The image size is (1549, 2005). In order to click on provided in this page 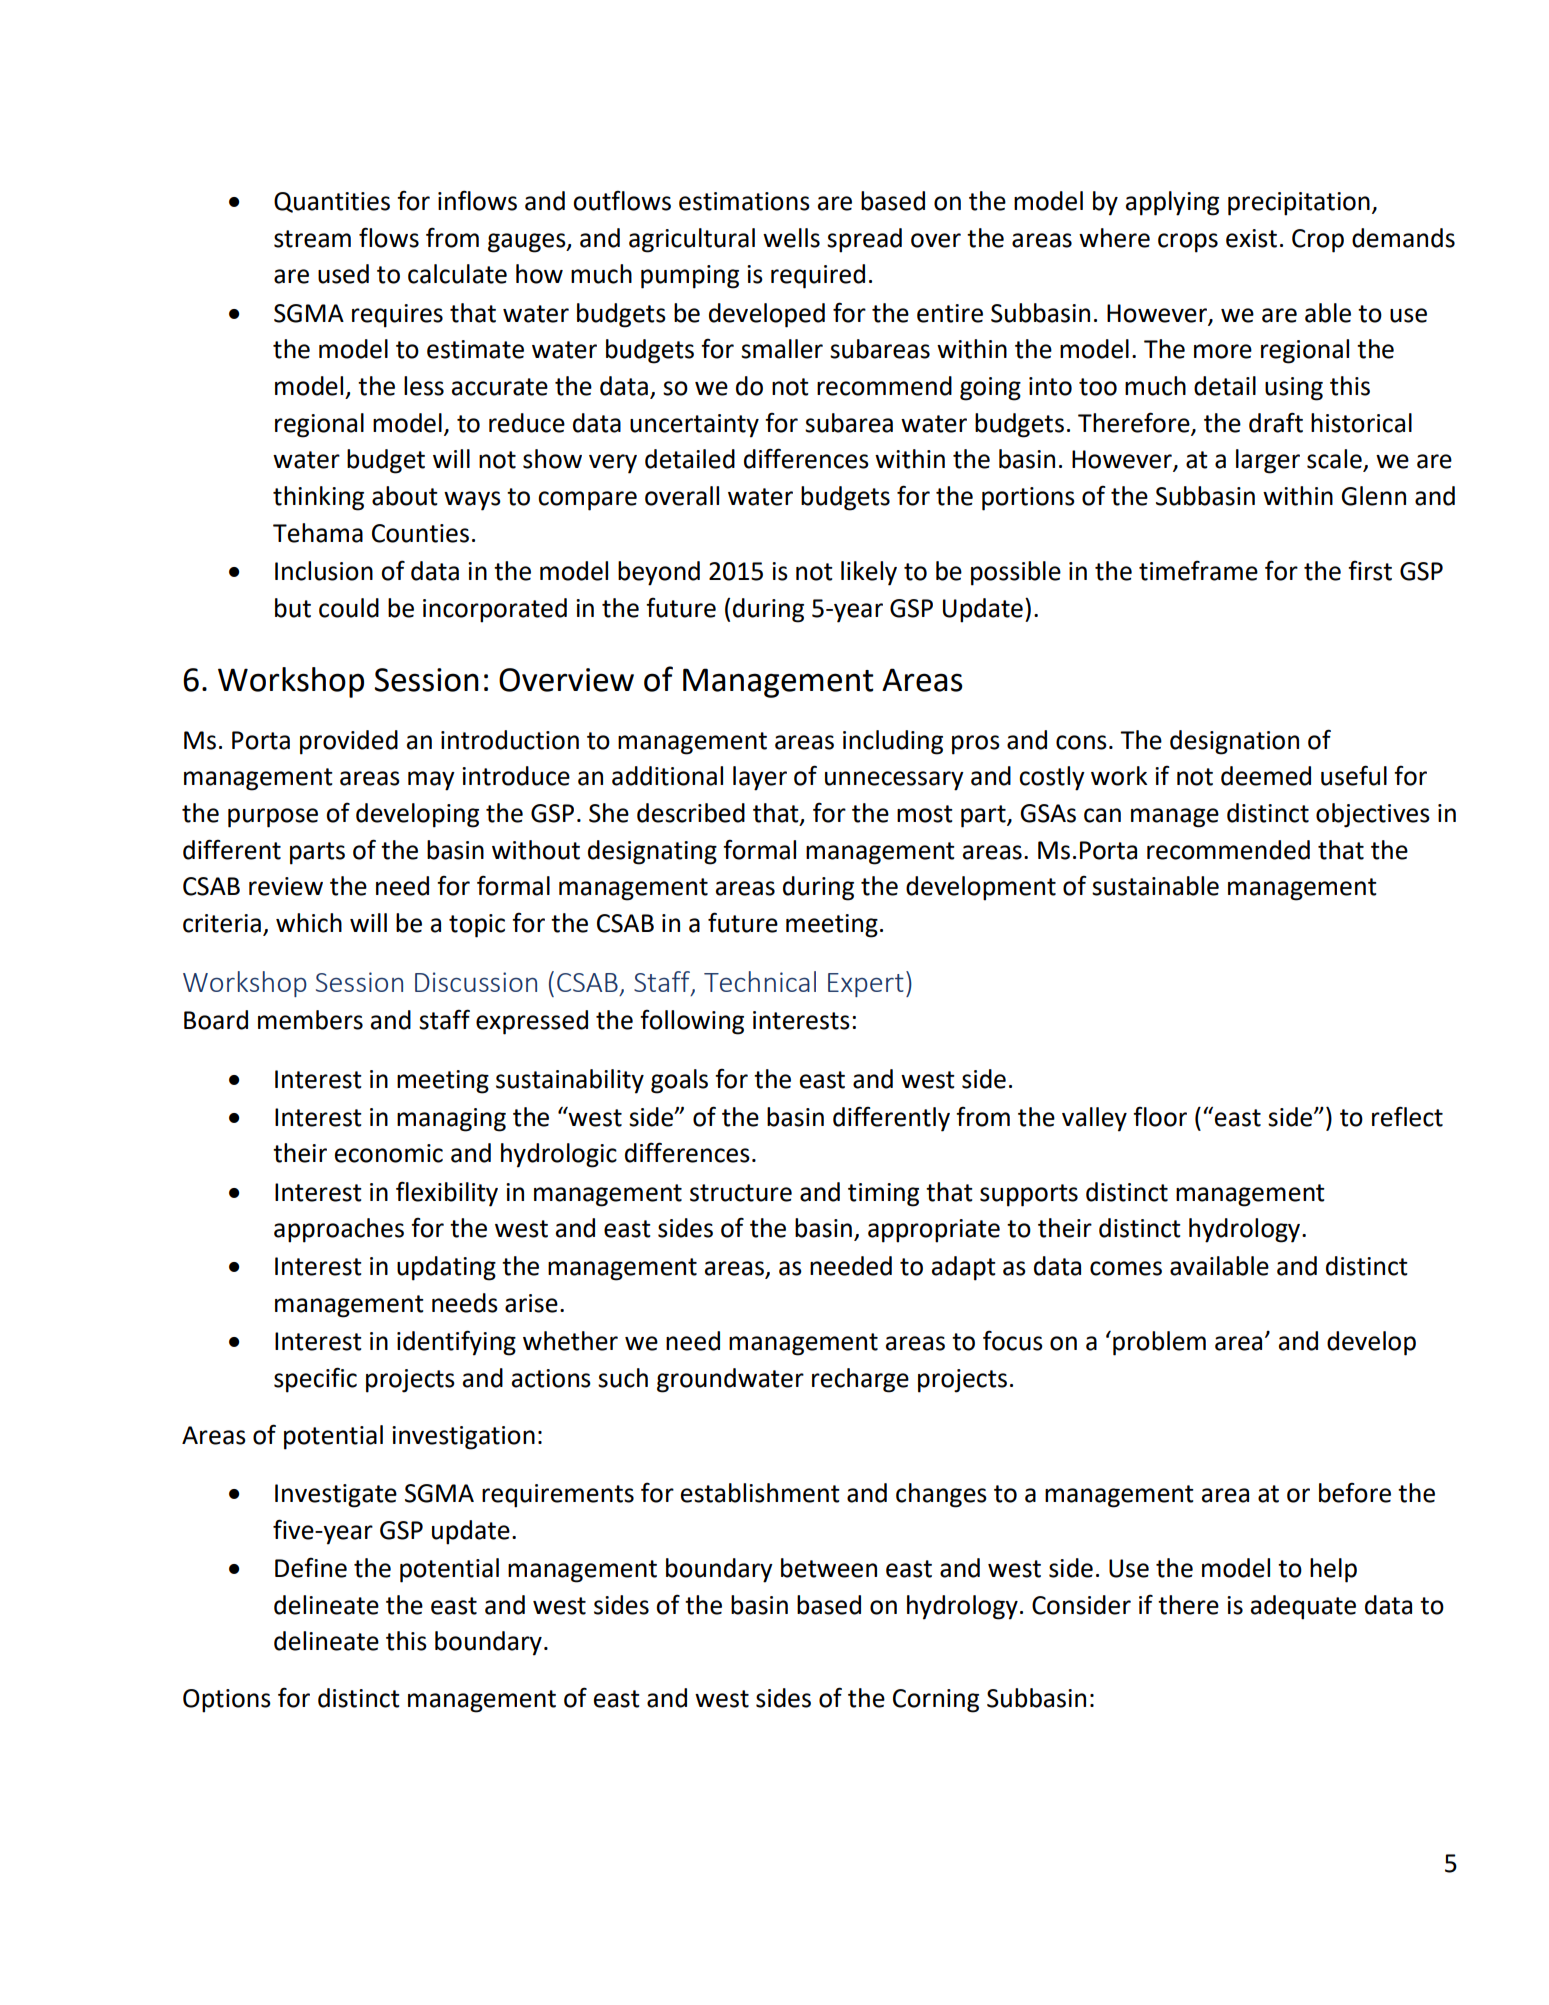, I will do `click(349, 742)`.
